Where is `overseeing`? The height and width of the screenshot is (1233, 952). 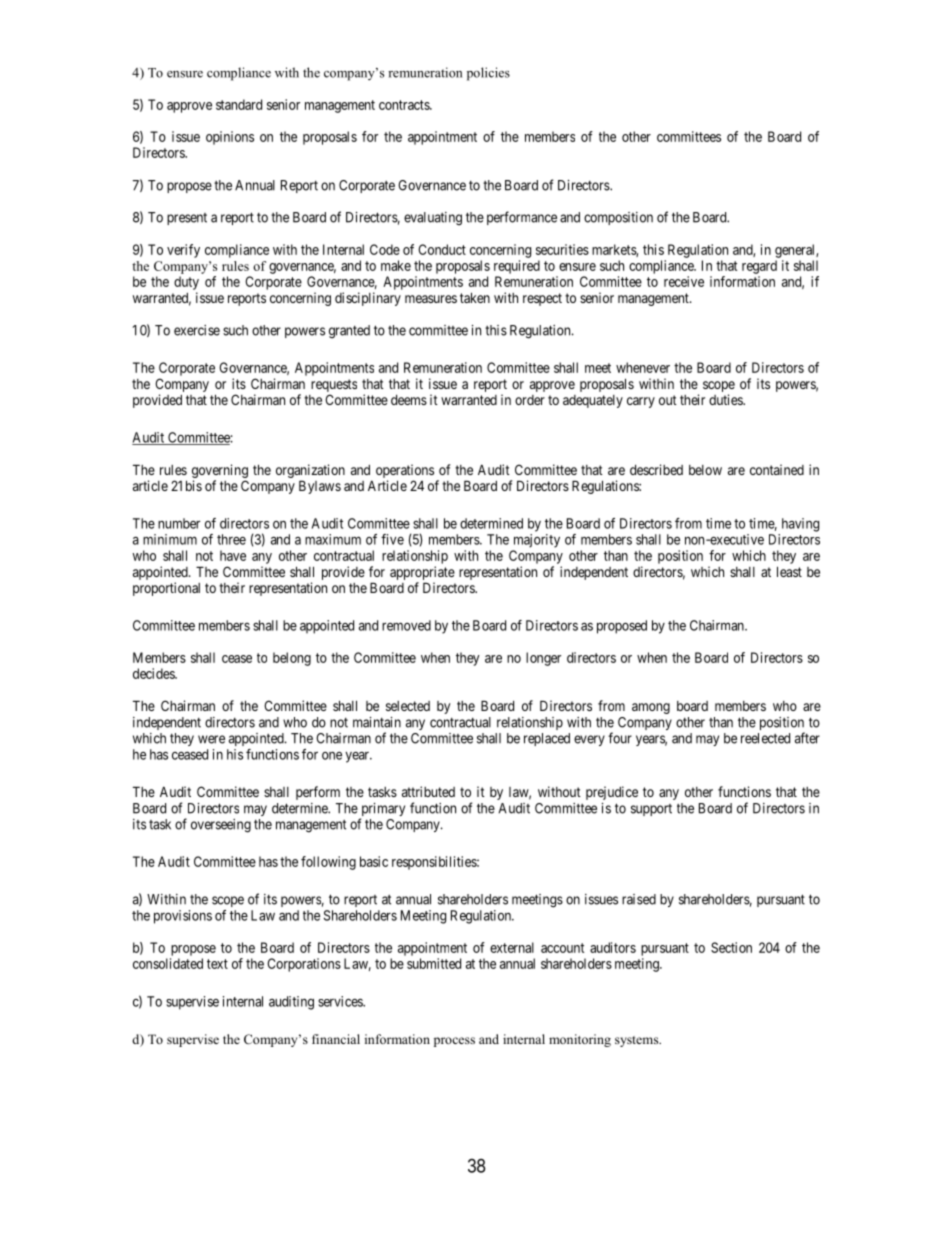 overseeing is located at coordinates (221, 826).
